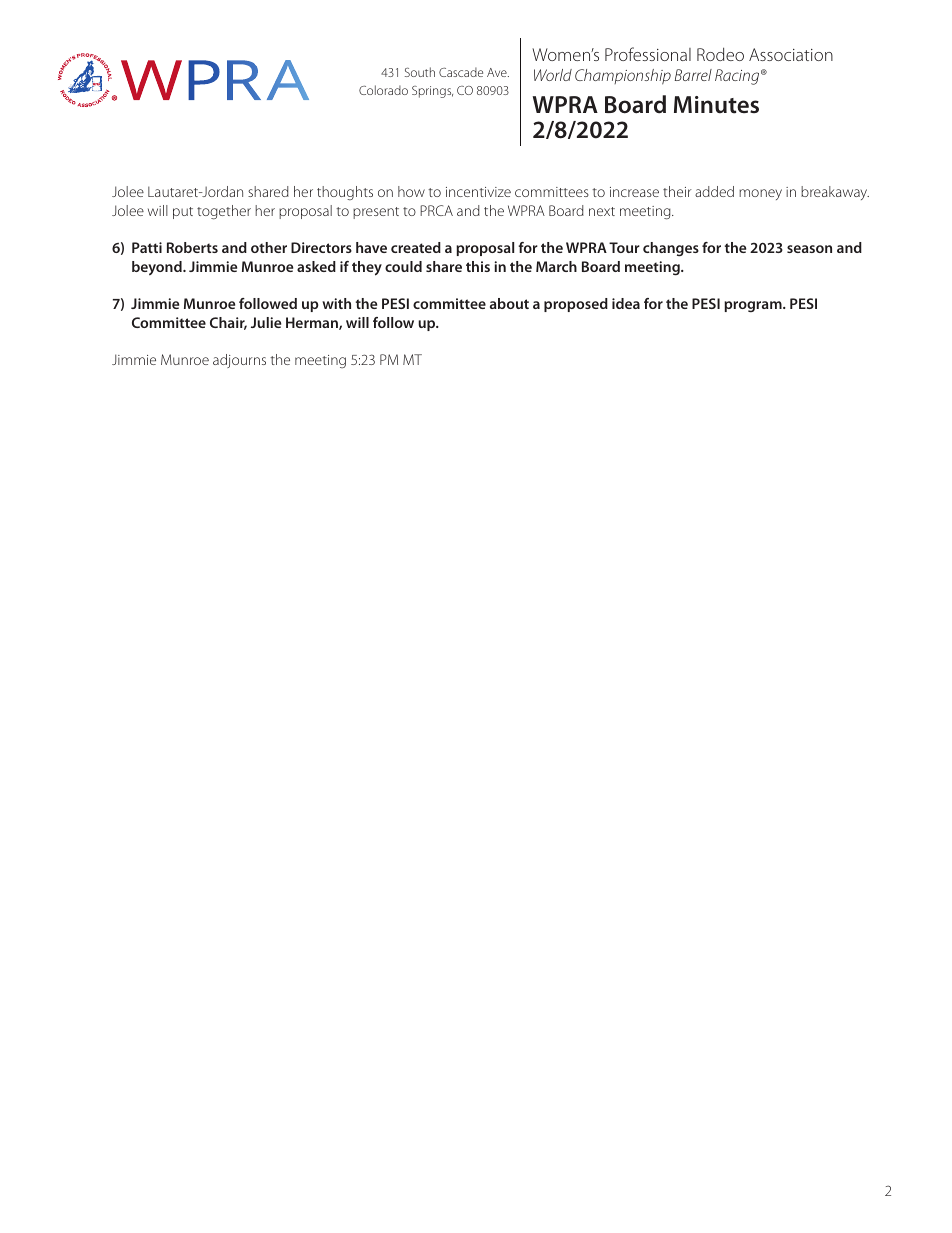 The image size is (952, 1233). Describe the element at coordinates (345, 193) in the screenshot. I see `thoughts` at that location.
